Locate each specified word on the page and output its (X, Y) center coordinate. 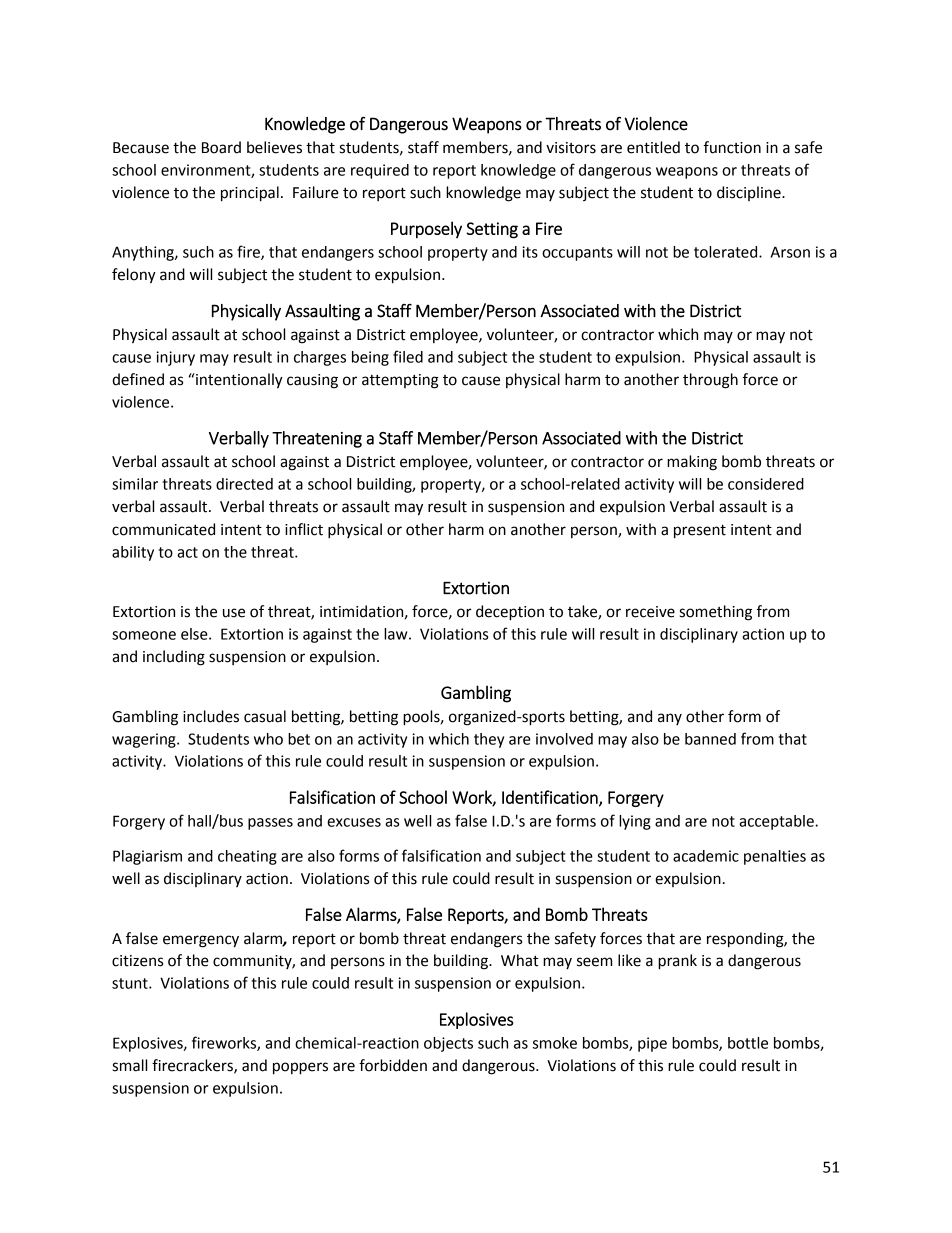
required (380, 171)
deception (510, 613)
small (130, 1065)
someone (144, 635)
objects (448, 1044)
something (716, 613)
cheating (247, 857)
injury (175, 358)
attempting (400, 381)
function (732, 147)
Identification (551, 798)
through (710, 381)
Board (221, 147)
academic (706, 856)
